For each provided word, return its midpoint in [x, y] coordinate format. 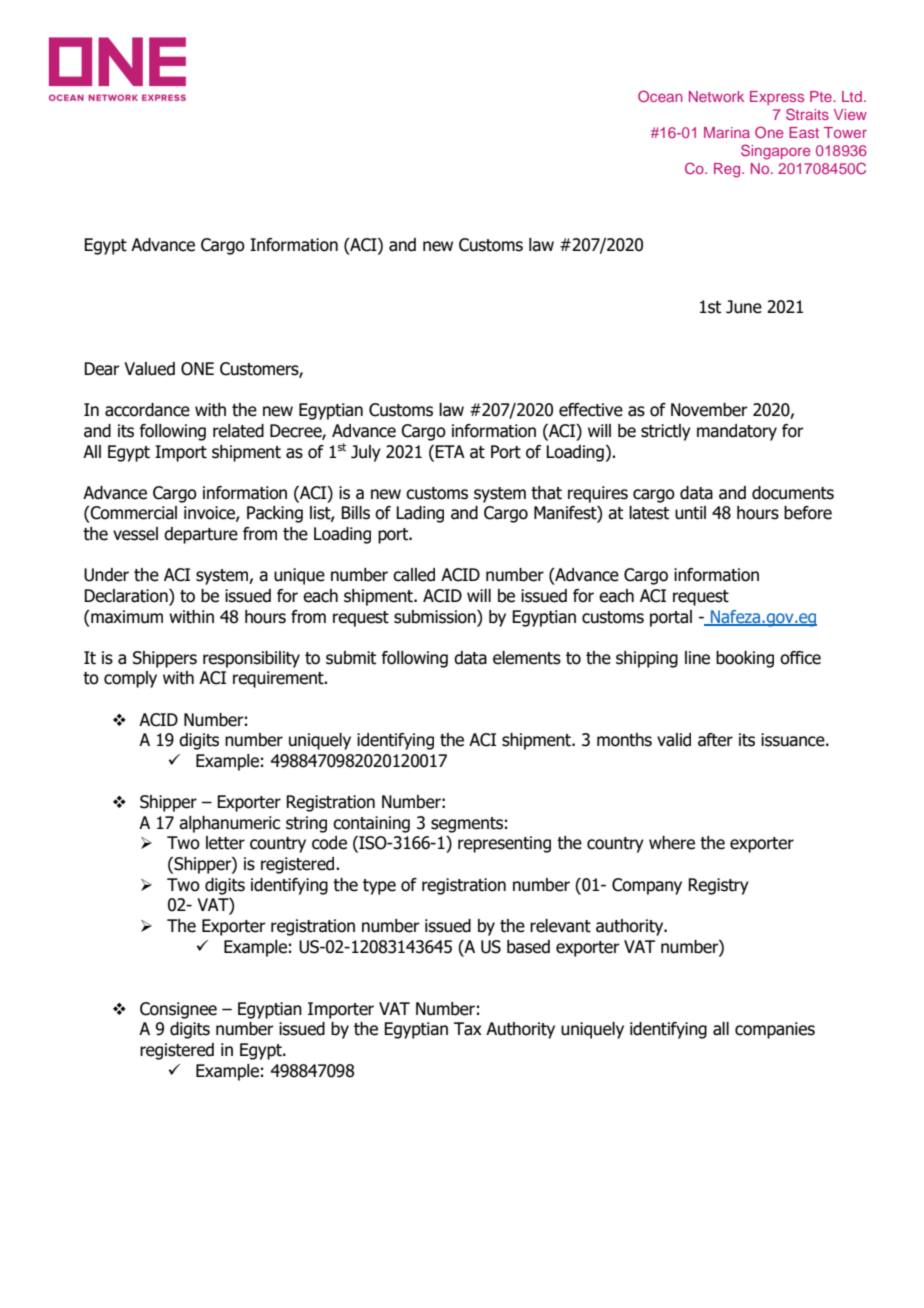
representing [504, 844]
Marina [727, 132]
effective [591, 410]
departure [201, 535]
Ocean [660, 96]
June [744, 307]
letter [225, 843]
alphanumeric [229, 824]
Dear [102, 369]
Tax [468, 1029]
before [808, 513]
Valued [149, 369]
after [715, 740]
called [414, 575]
